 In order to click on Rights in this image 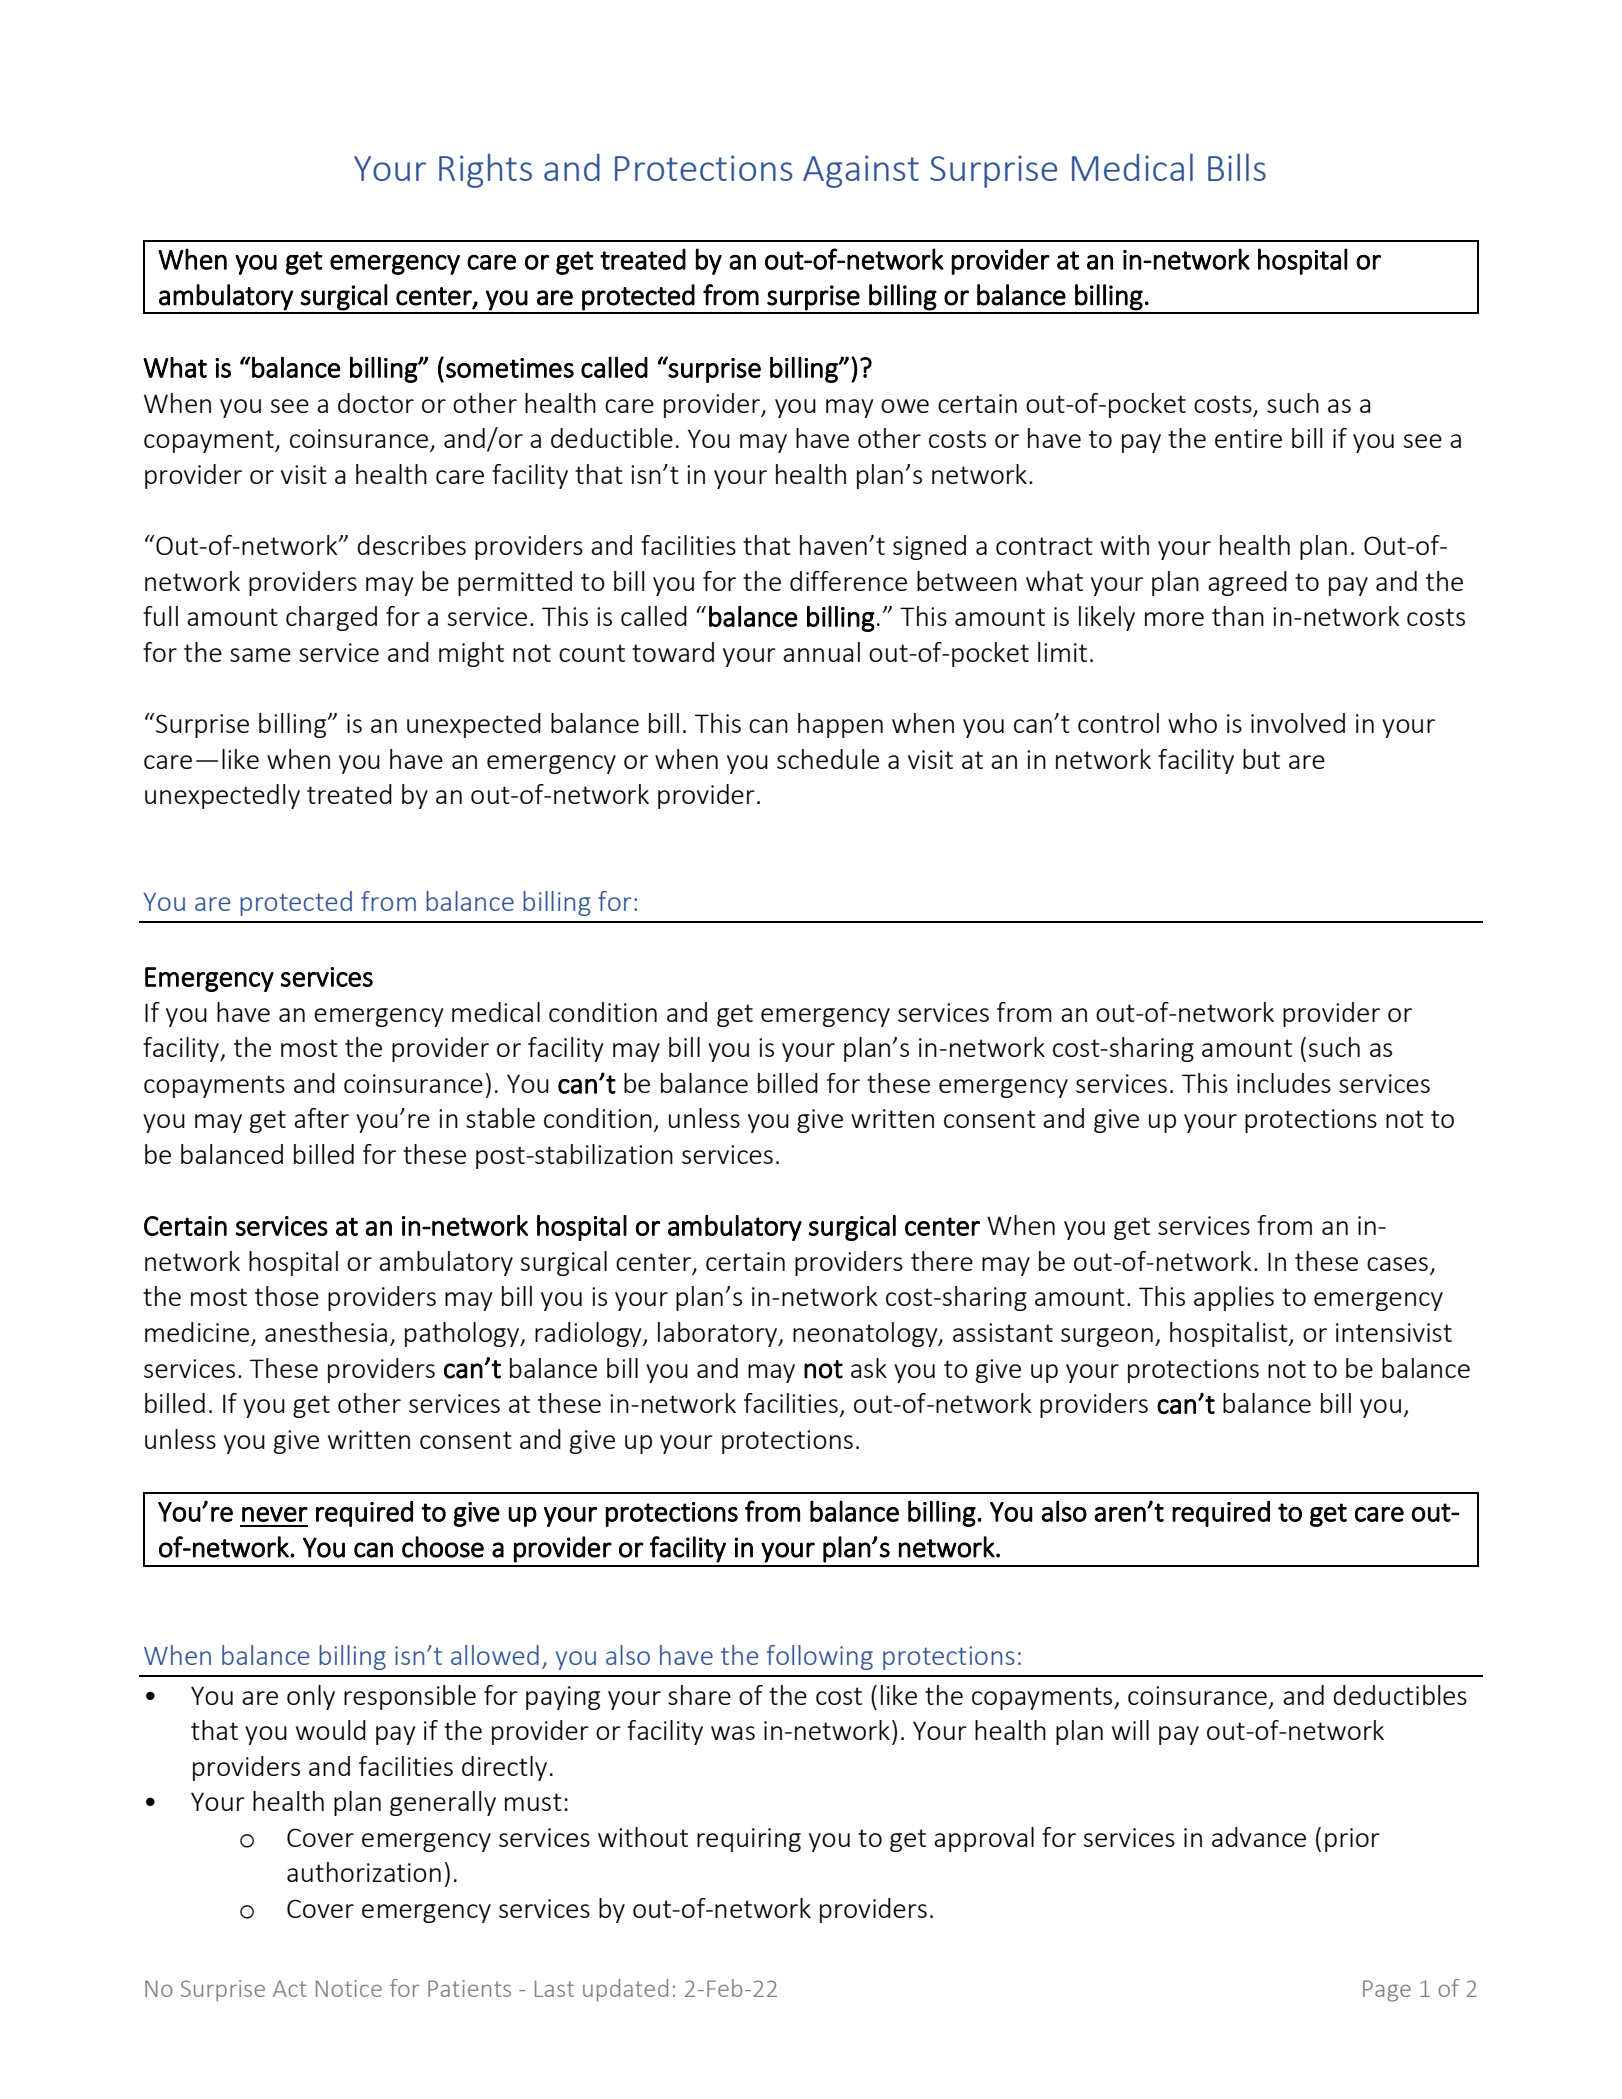, I will do `click(485, 171)`.
